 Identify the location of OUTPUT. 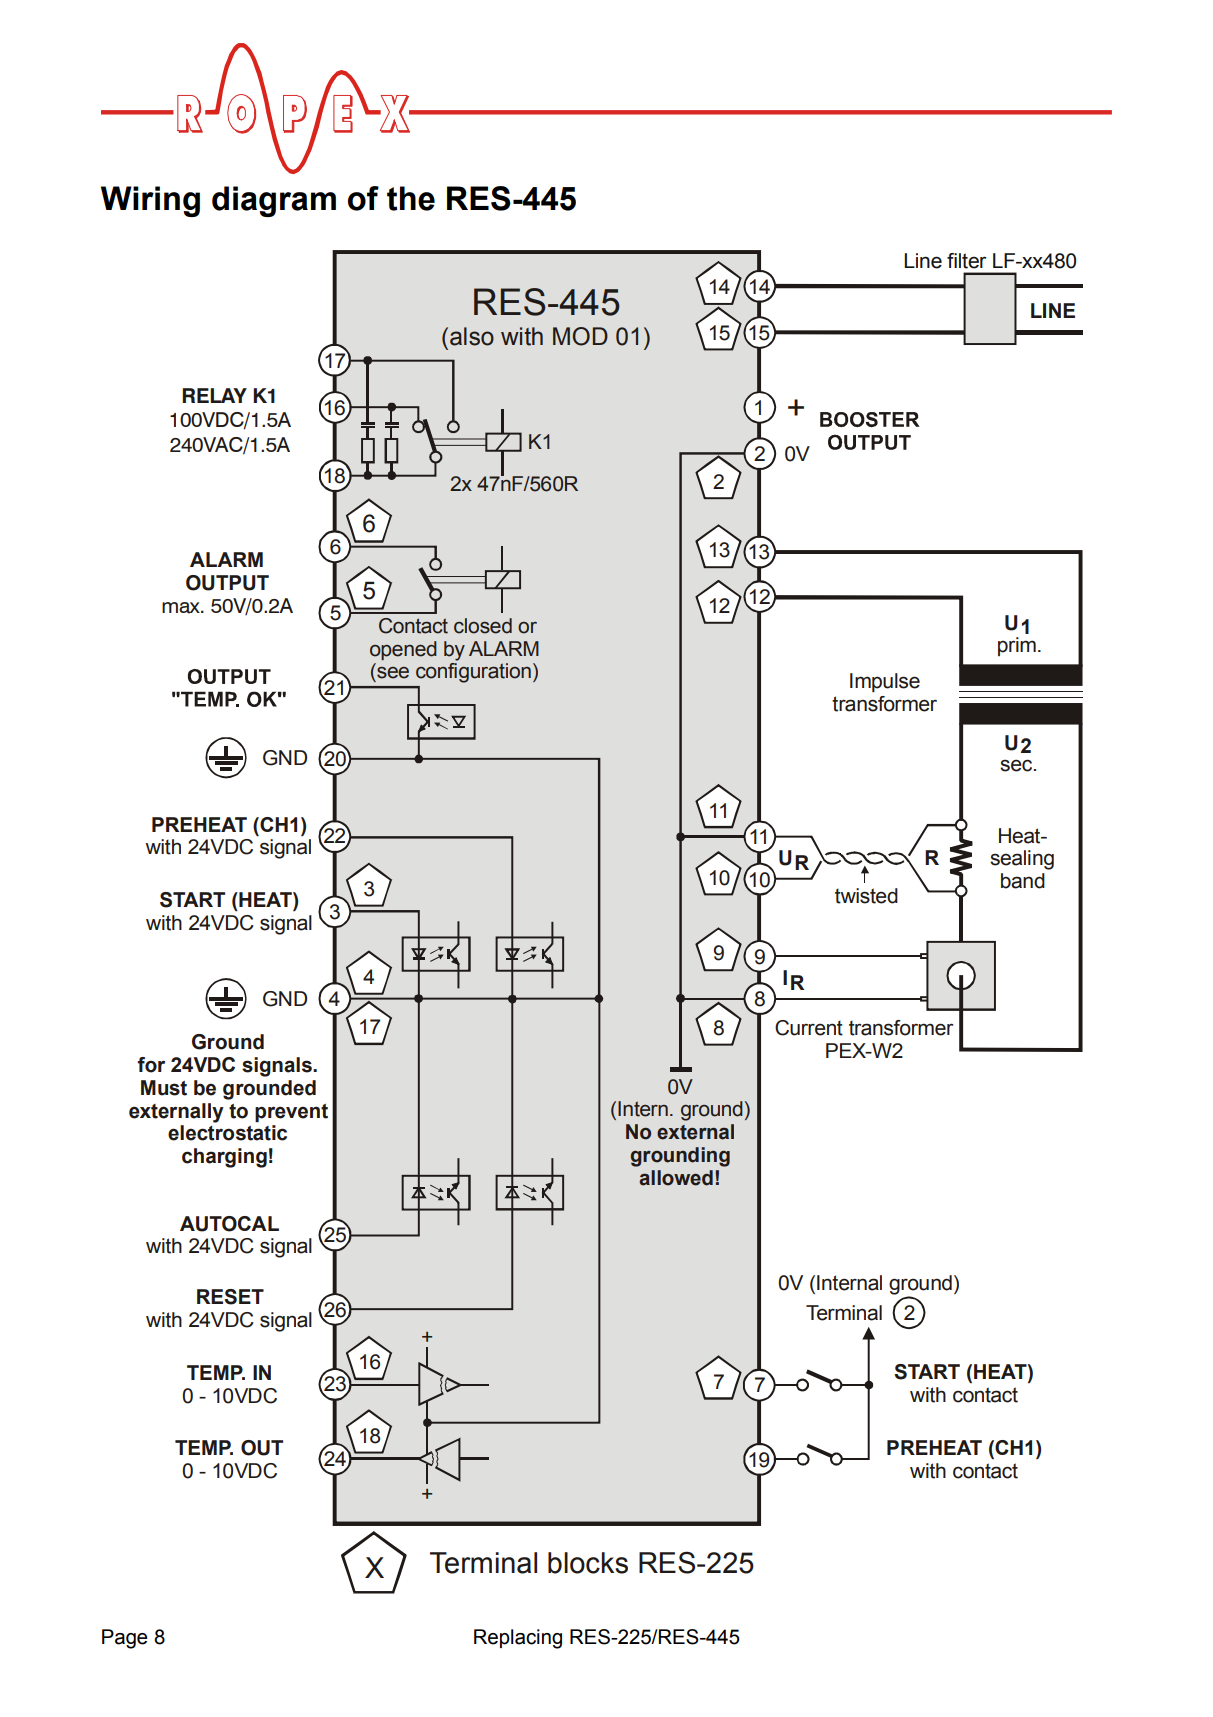
(227, 583).
